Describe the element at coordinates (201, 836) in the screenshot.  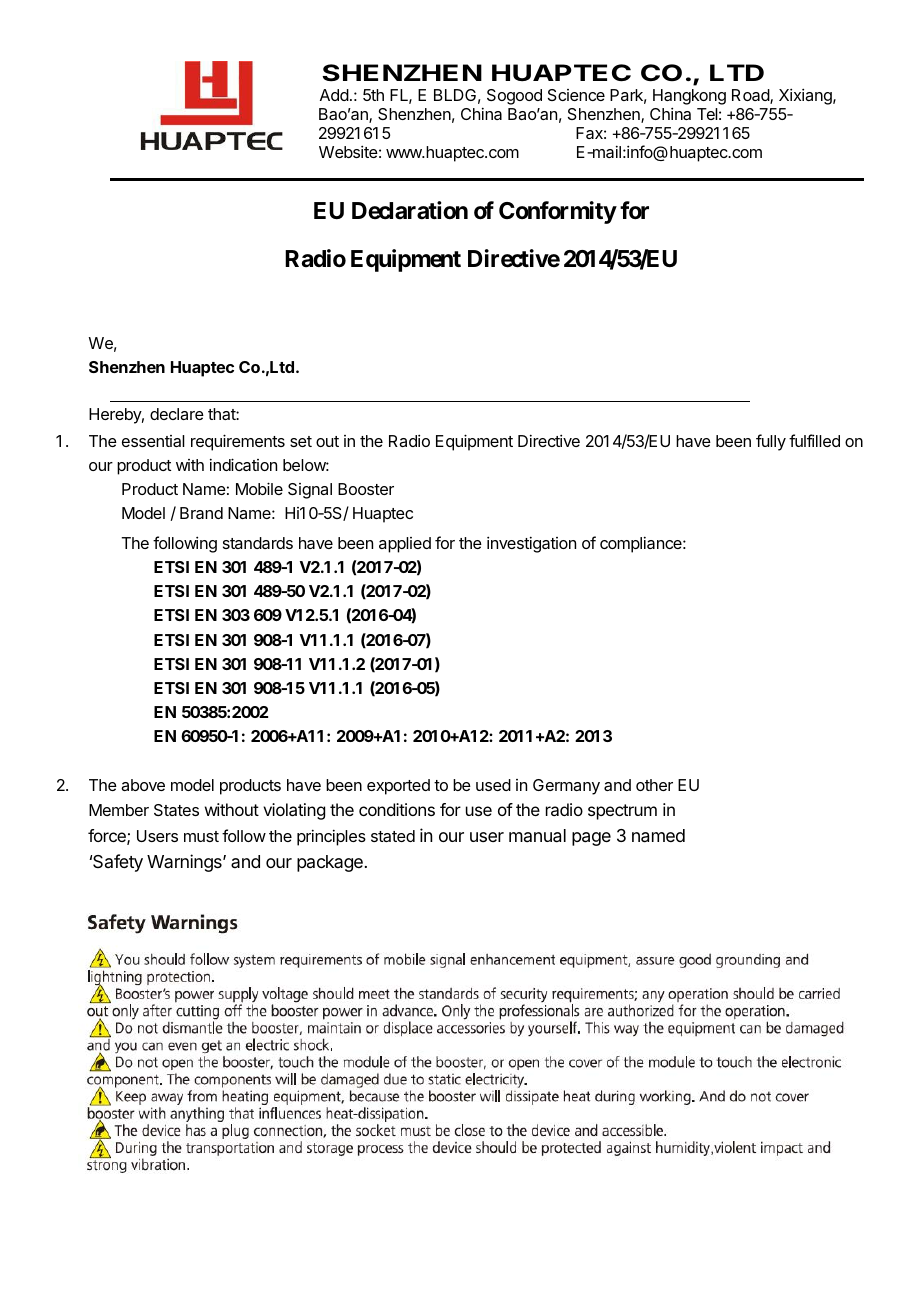
I see `must` at that location.
